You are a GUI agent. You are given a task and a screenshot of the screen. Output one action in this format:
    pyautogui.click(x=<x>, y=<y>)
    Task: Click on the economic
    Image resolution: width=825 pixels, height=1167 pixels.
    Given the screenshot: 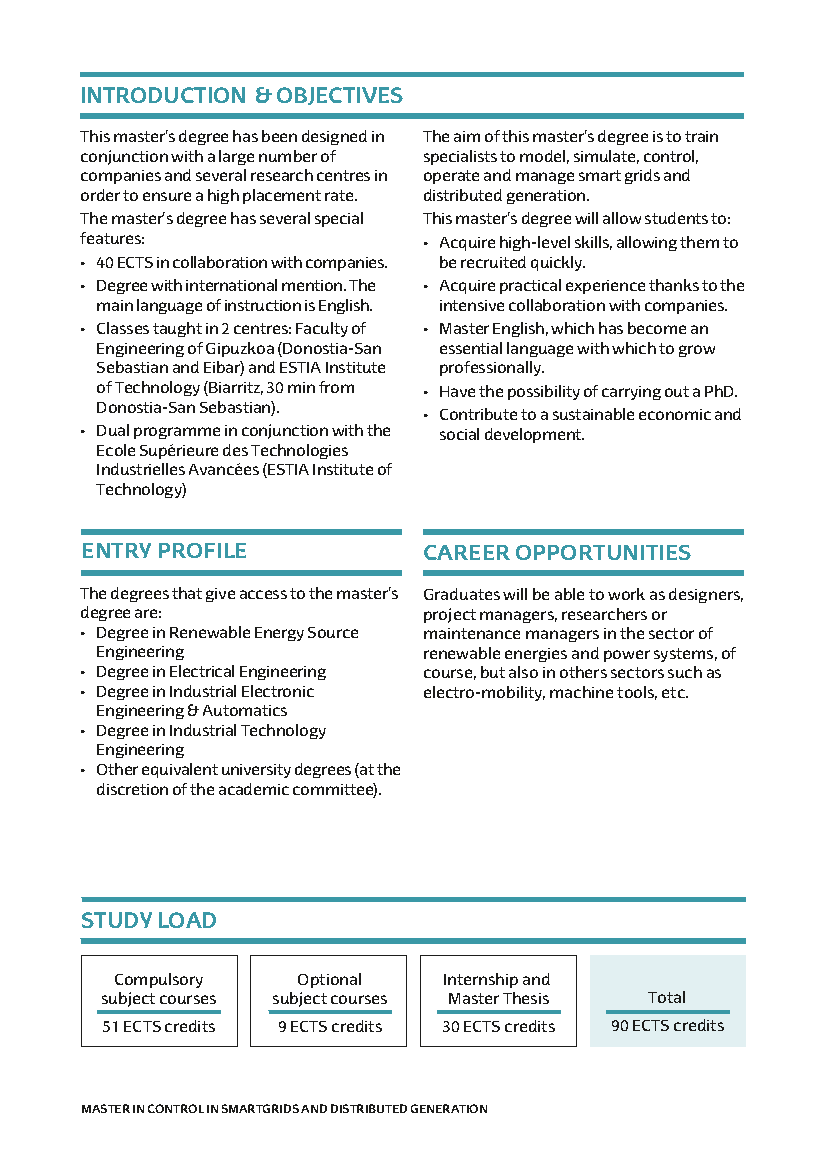 What is the action you would take?
    pyautogui.click(x=675, y=414)
